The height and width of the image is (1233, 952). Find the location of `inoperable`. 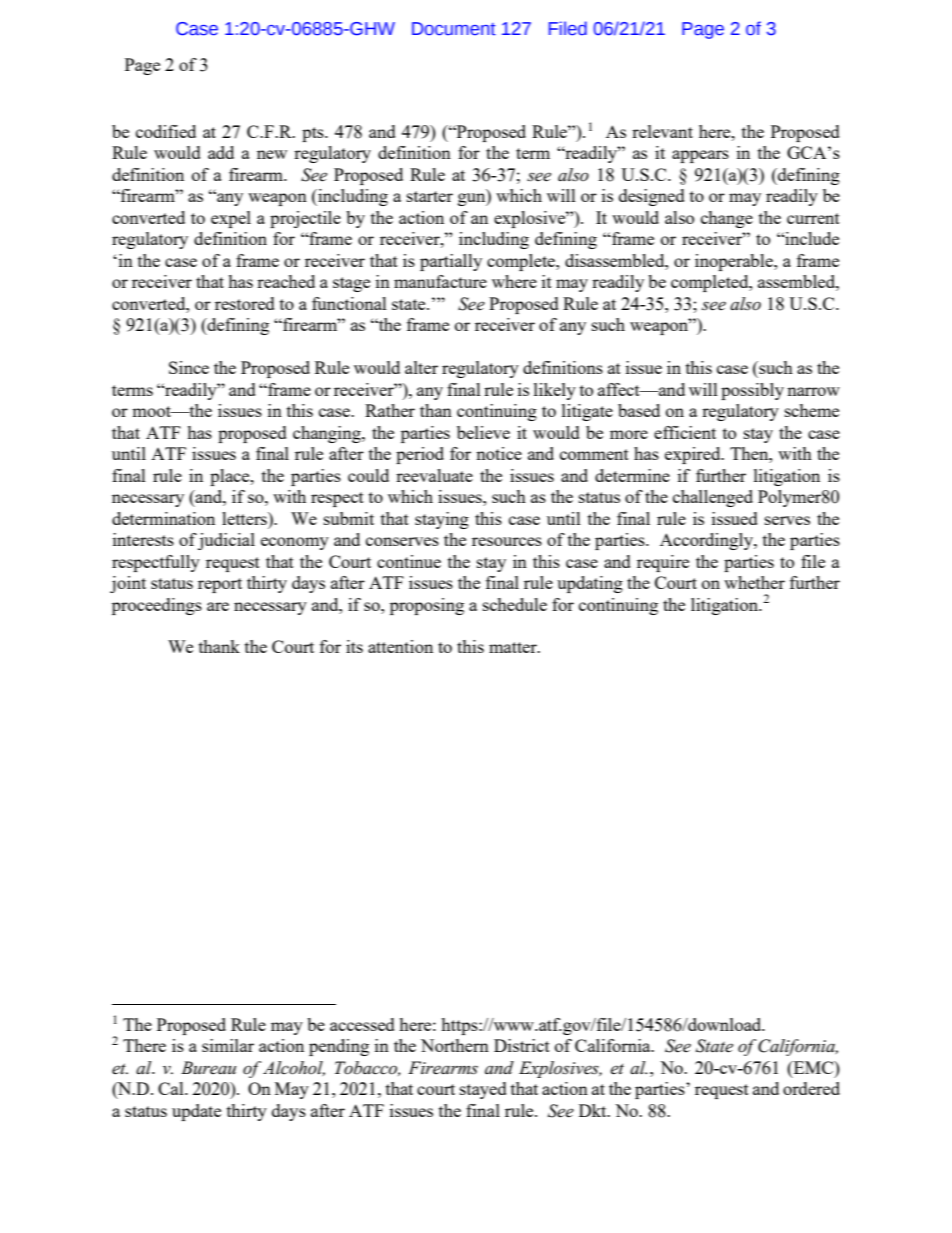

inoperable is located at coordinates (735, 262).
